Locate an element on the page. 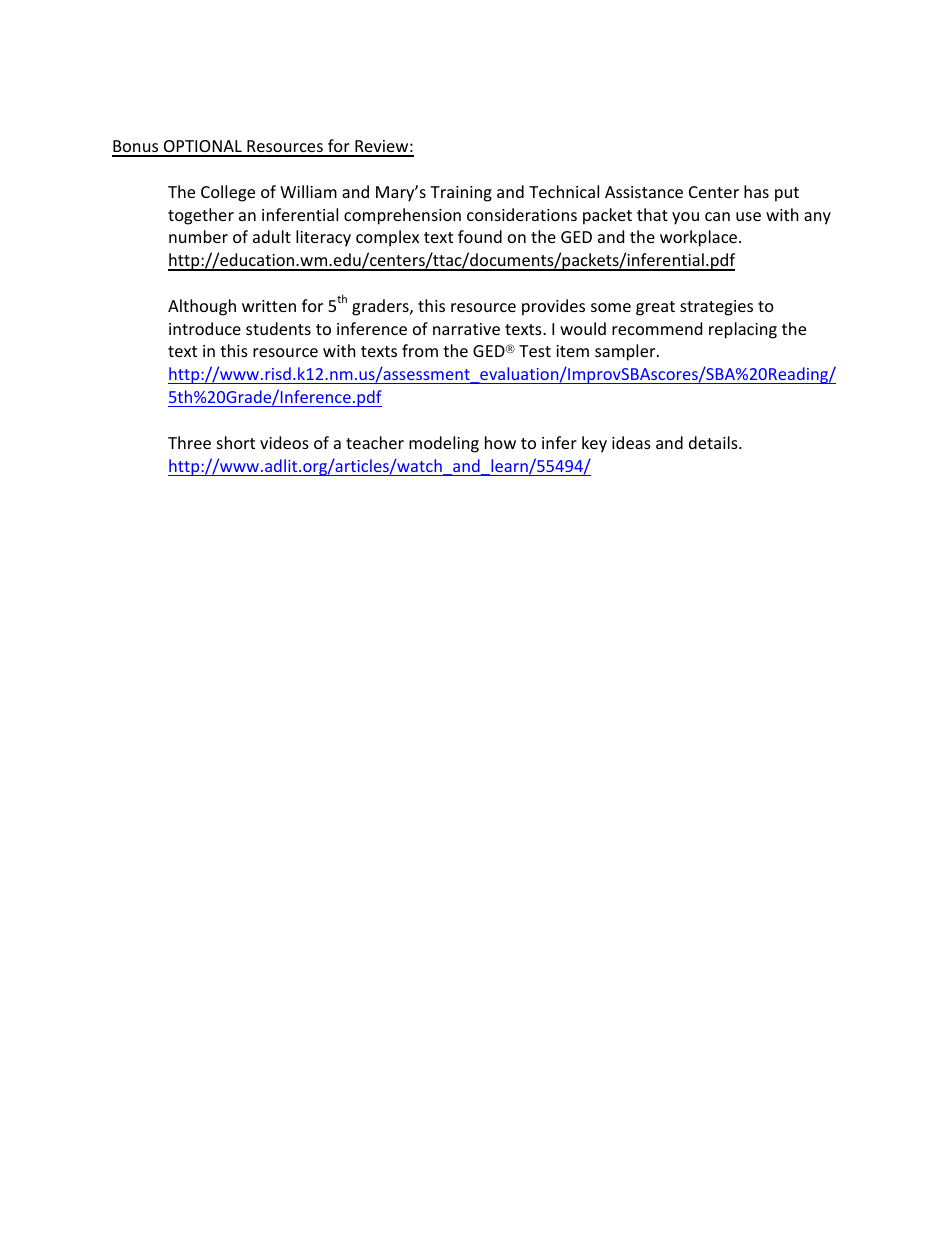 Image resolution: width=952 pixels, height=1233 pixels. videos is located at coordinates (284, 442).
